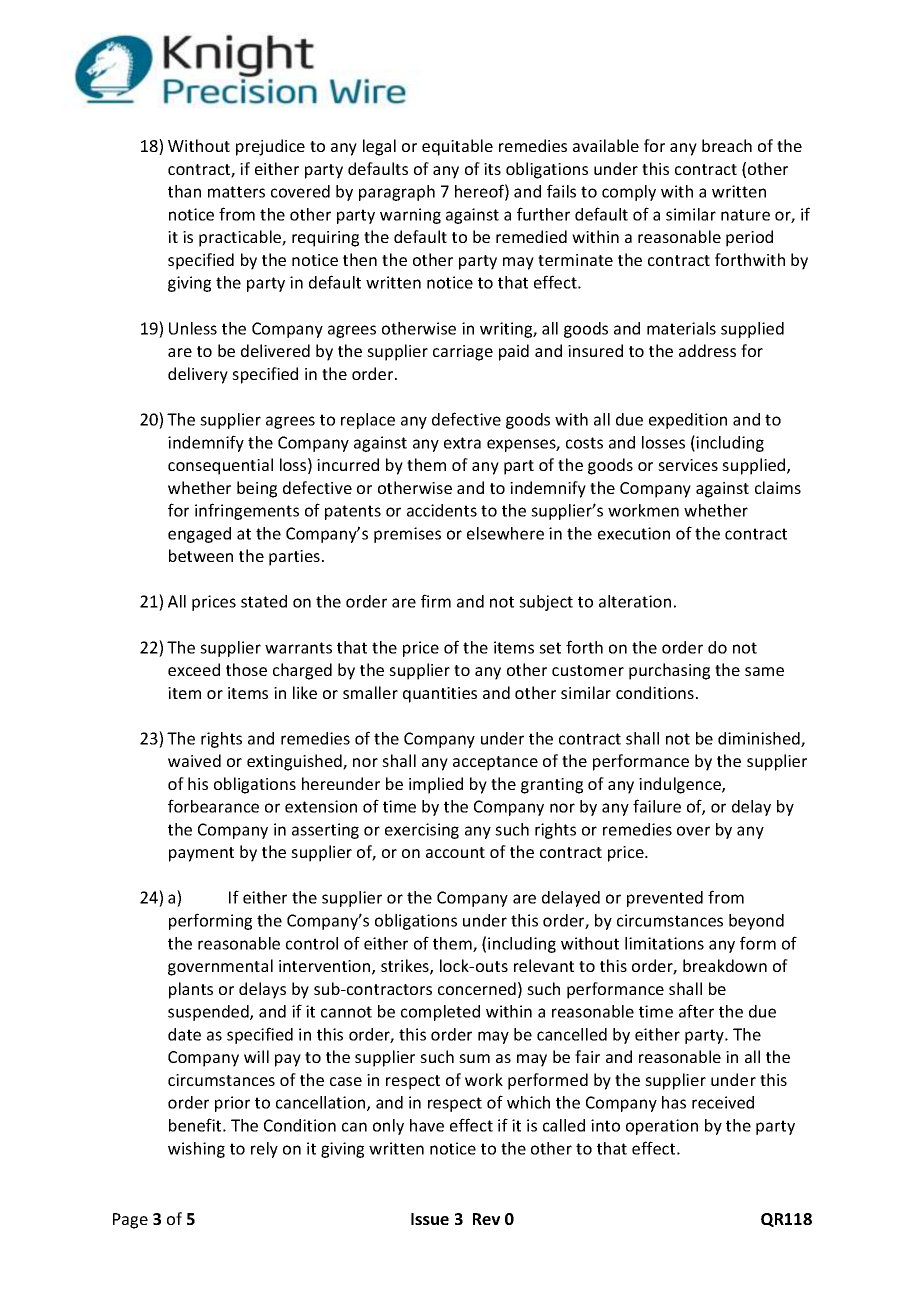 The height and width of the page is (1309, 924). What do you see at coordinates (430, 1219) in the page?
I see `Issue` at bounding box center [430, 1219].
